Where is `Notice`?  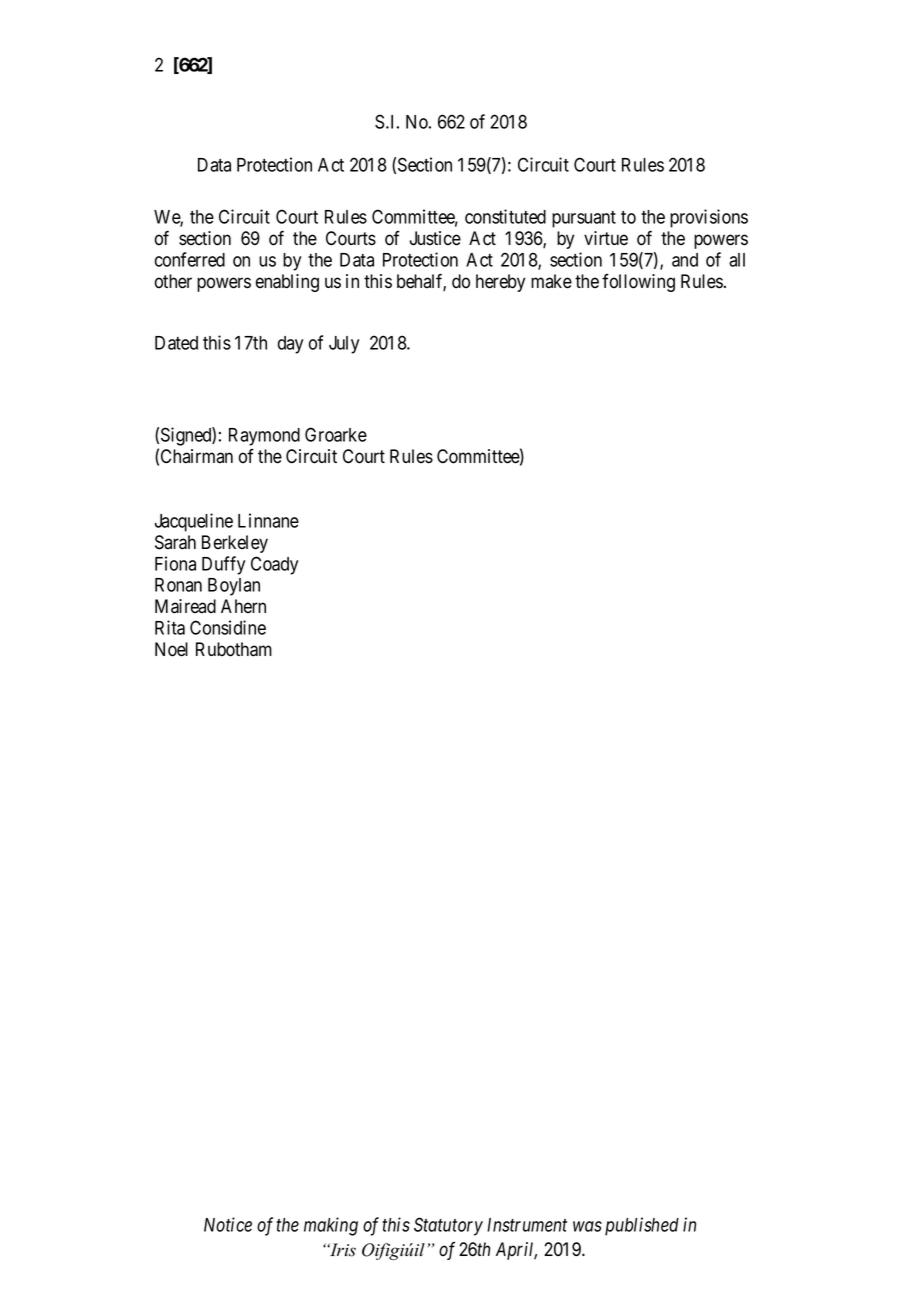 Notice is located at coordinates (228, 1224).
